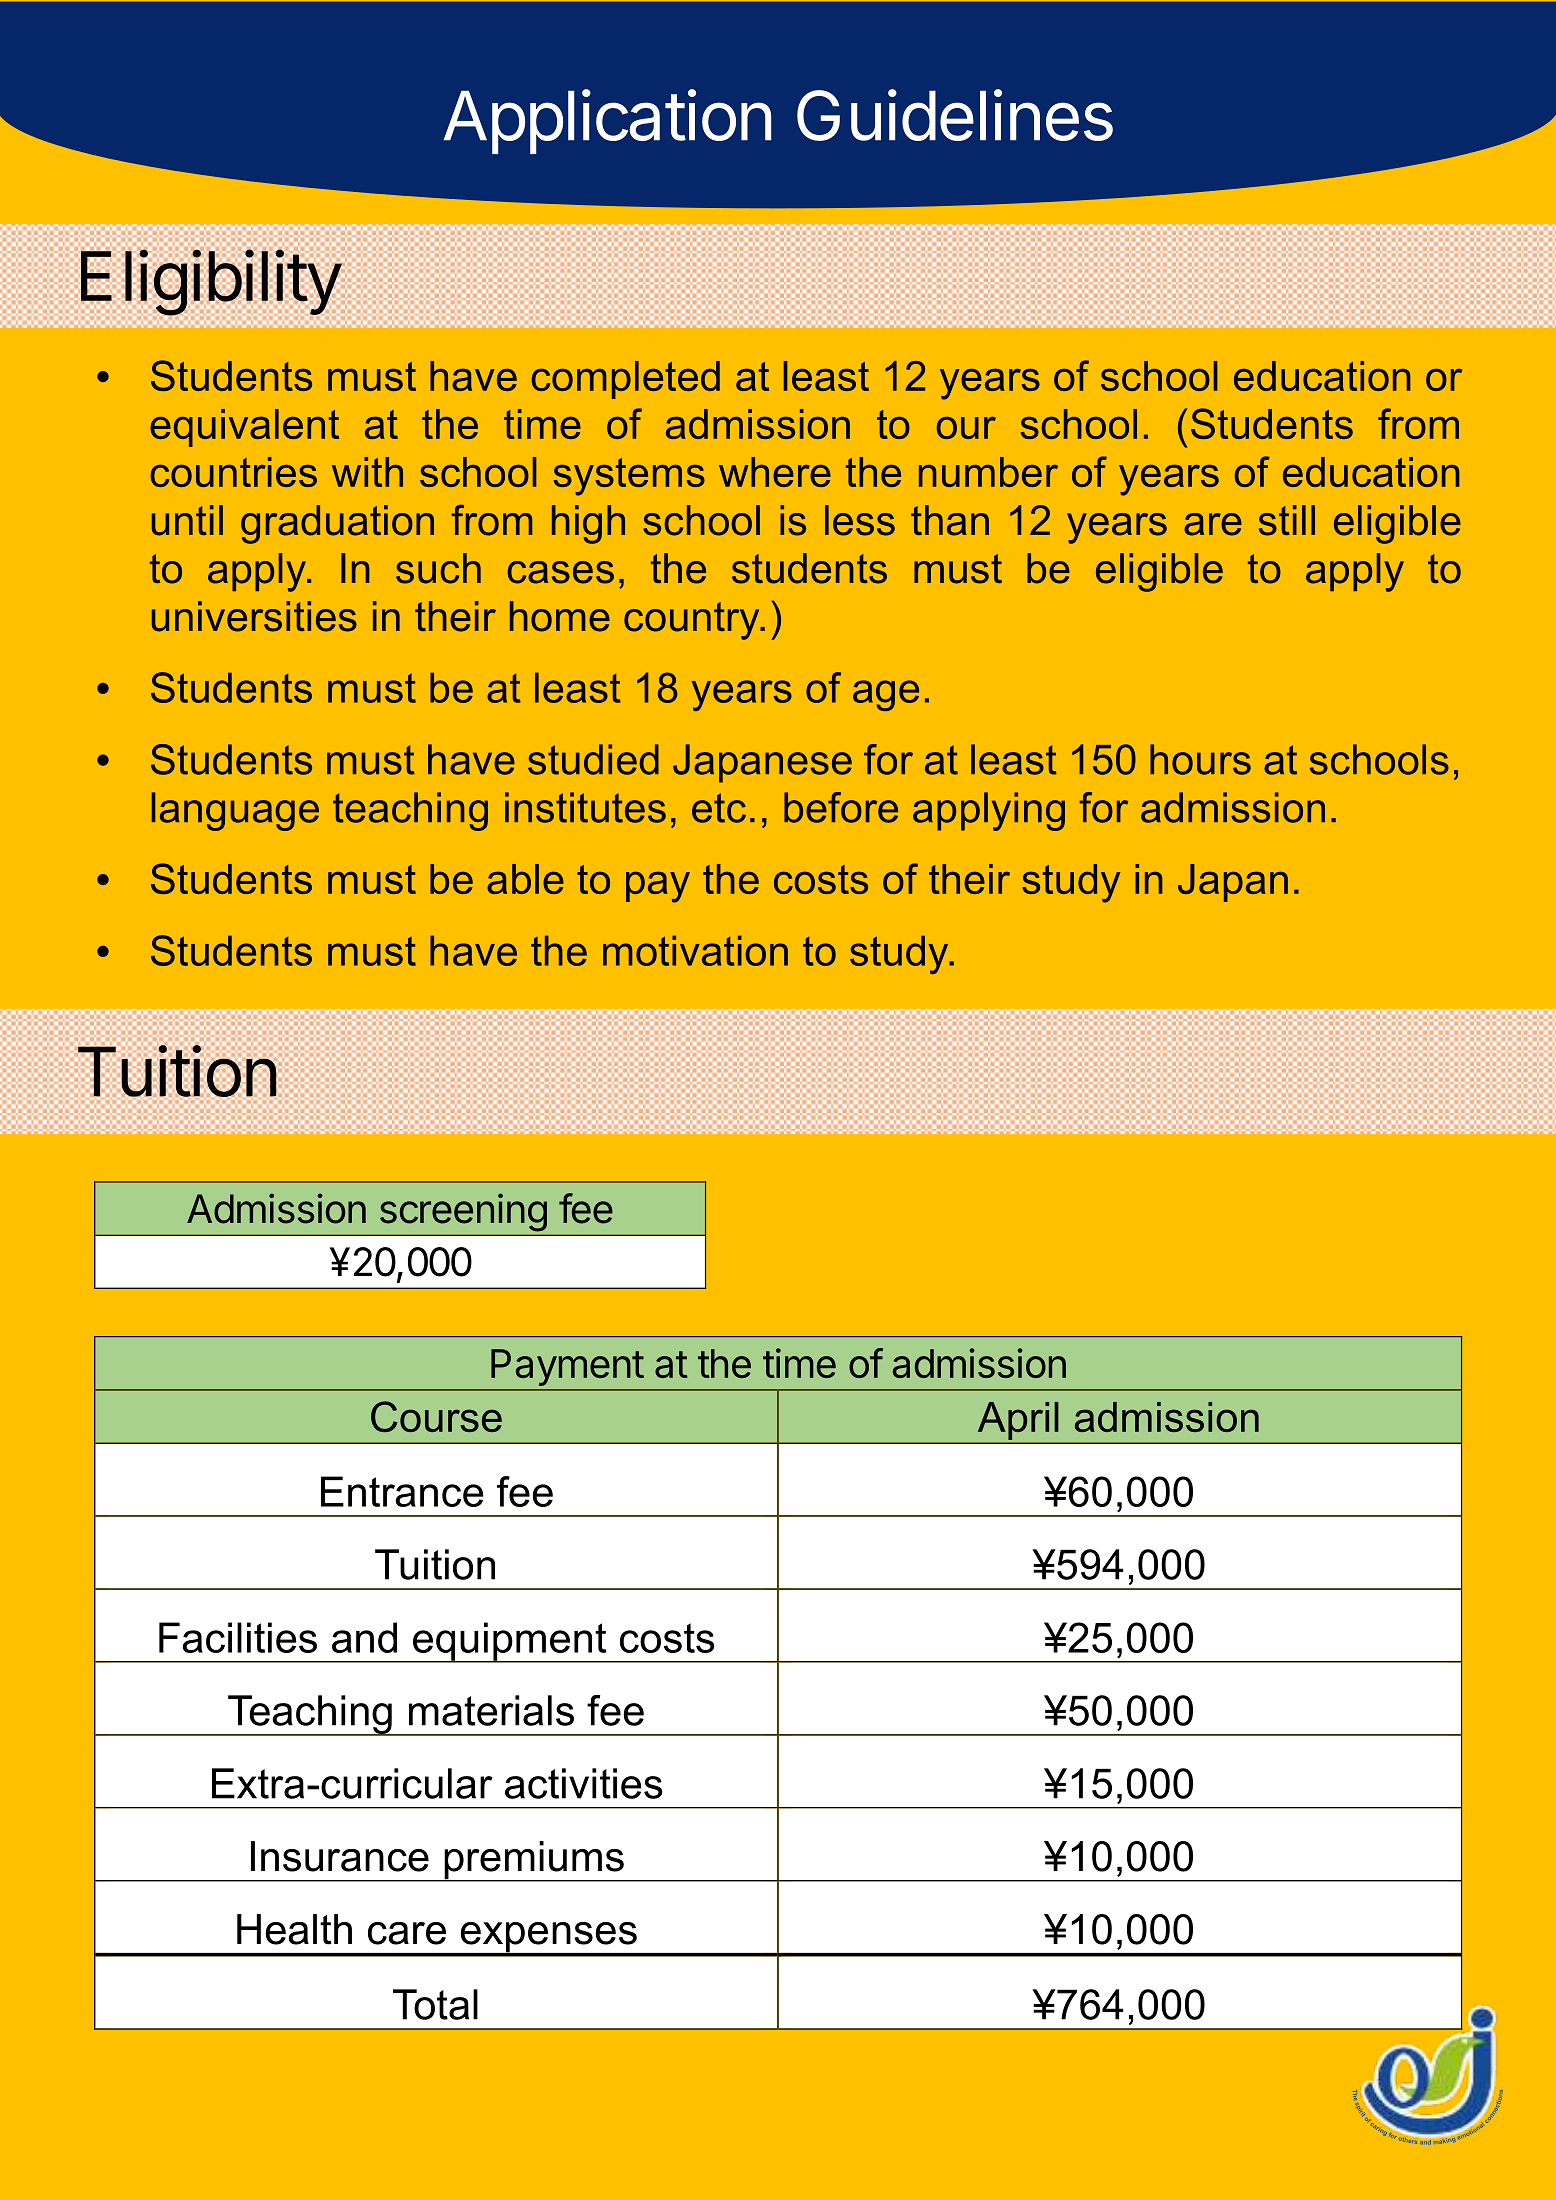  I want to click on language, so click(235, 811).
